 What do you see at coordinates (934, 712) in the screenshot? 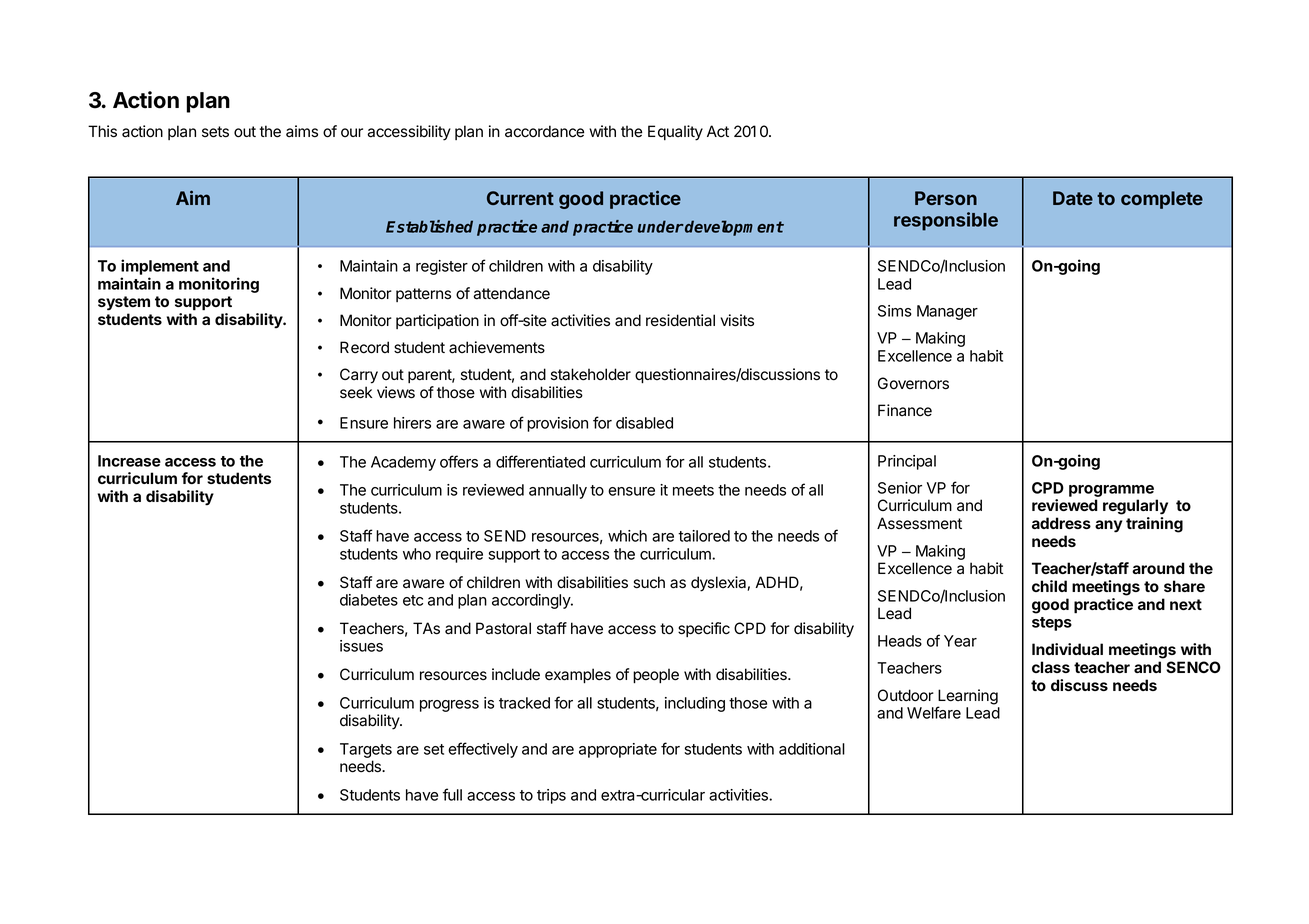
I see `Welfare` at bounding box center [934, 712].
